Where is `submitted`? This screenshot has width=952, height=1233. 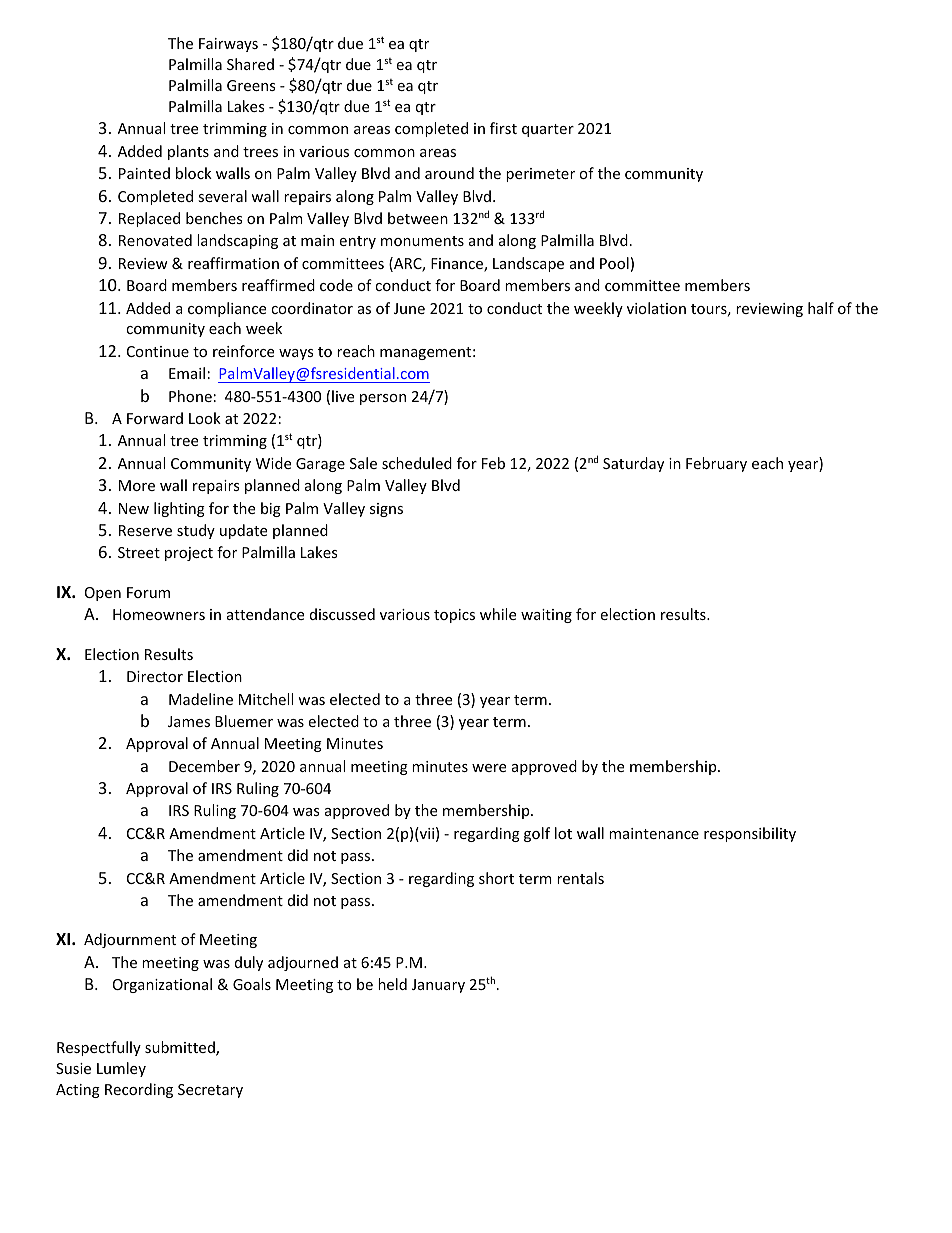 submitted is located at coordinates (181, 1048).
